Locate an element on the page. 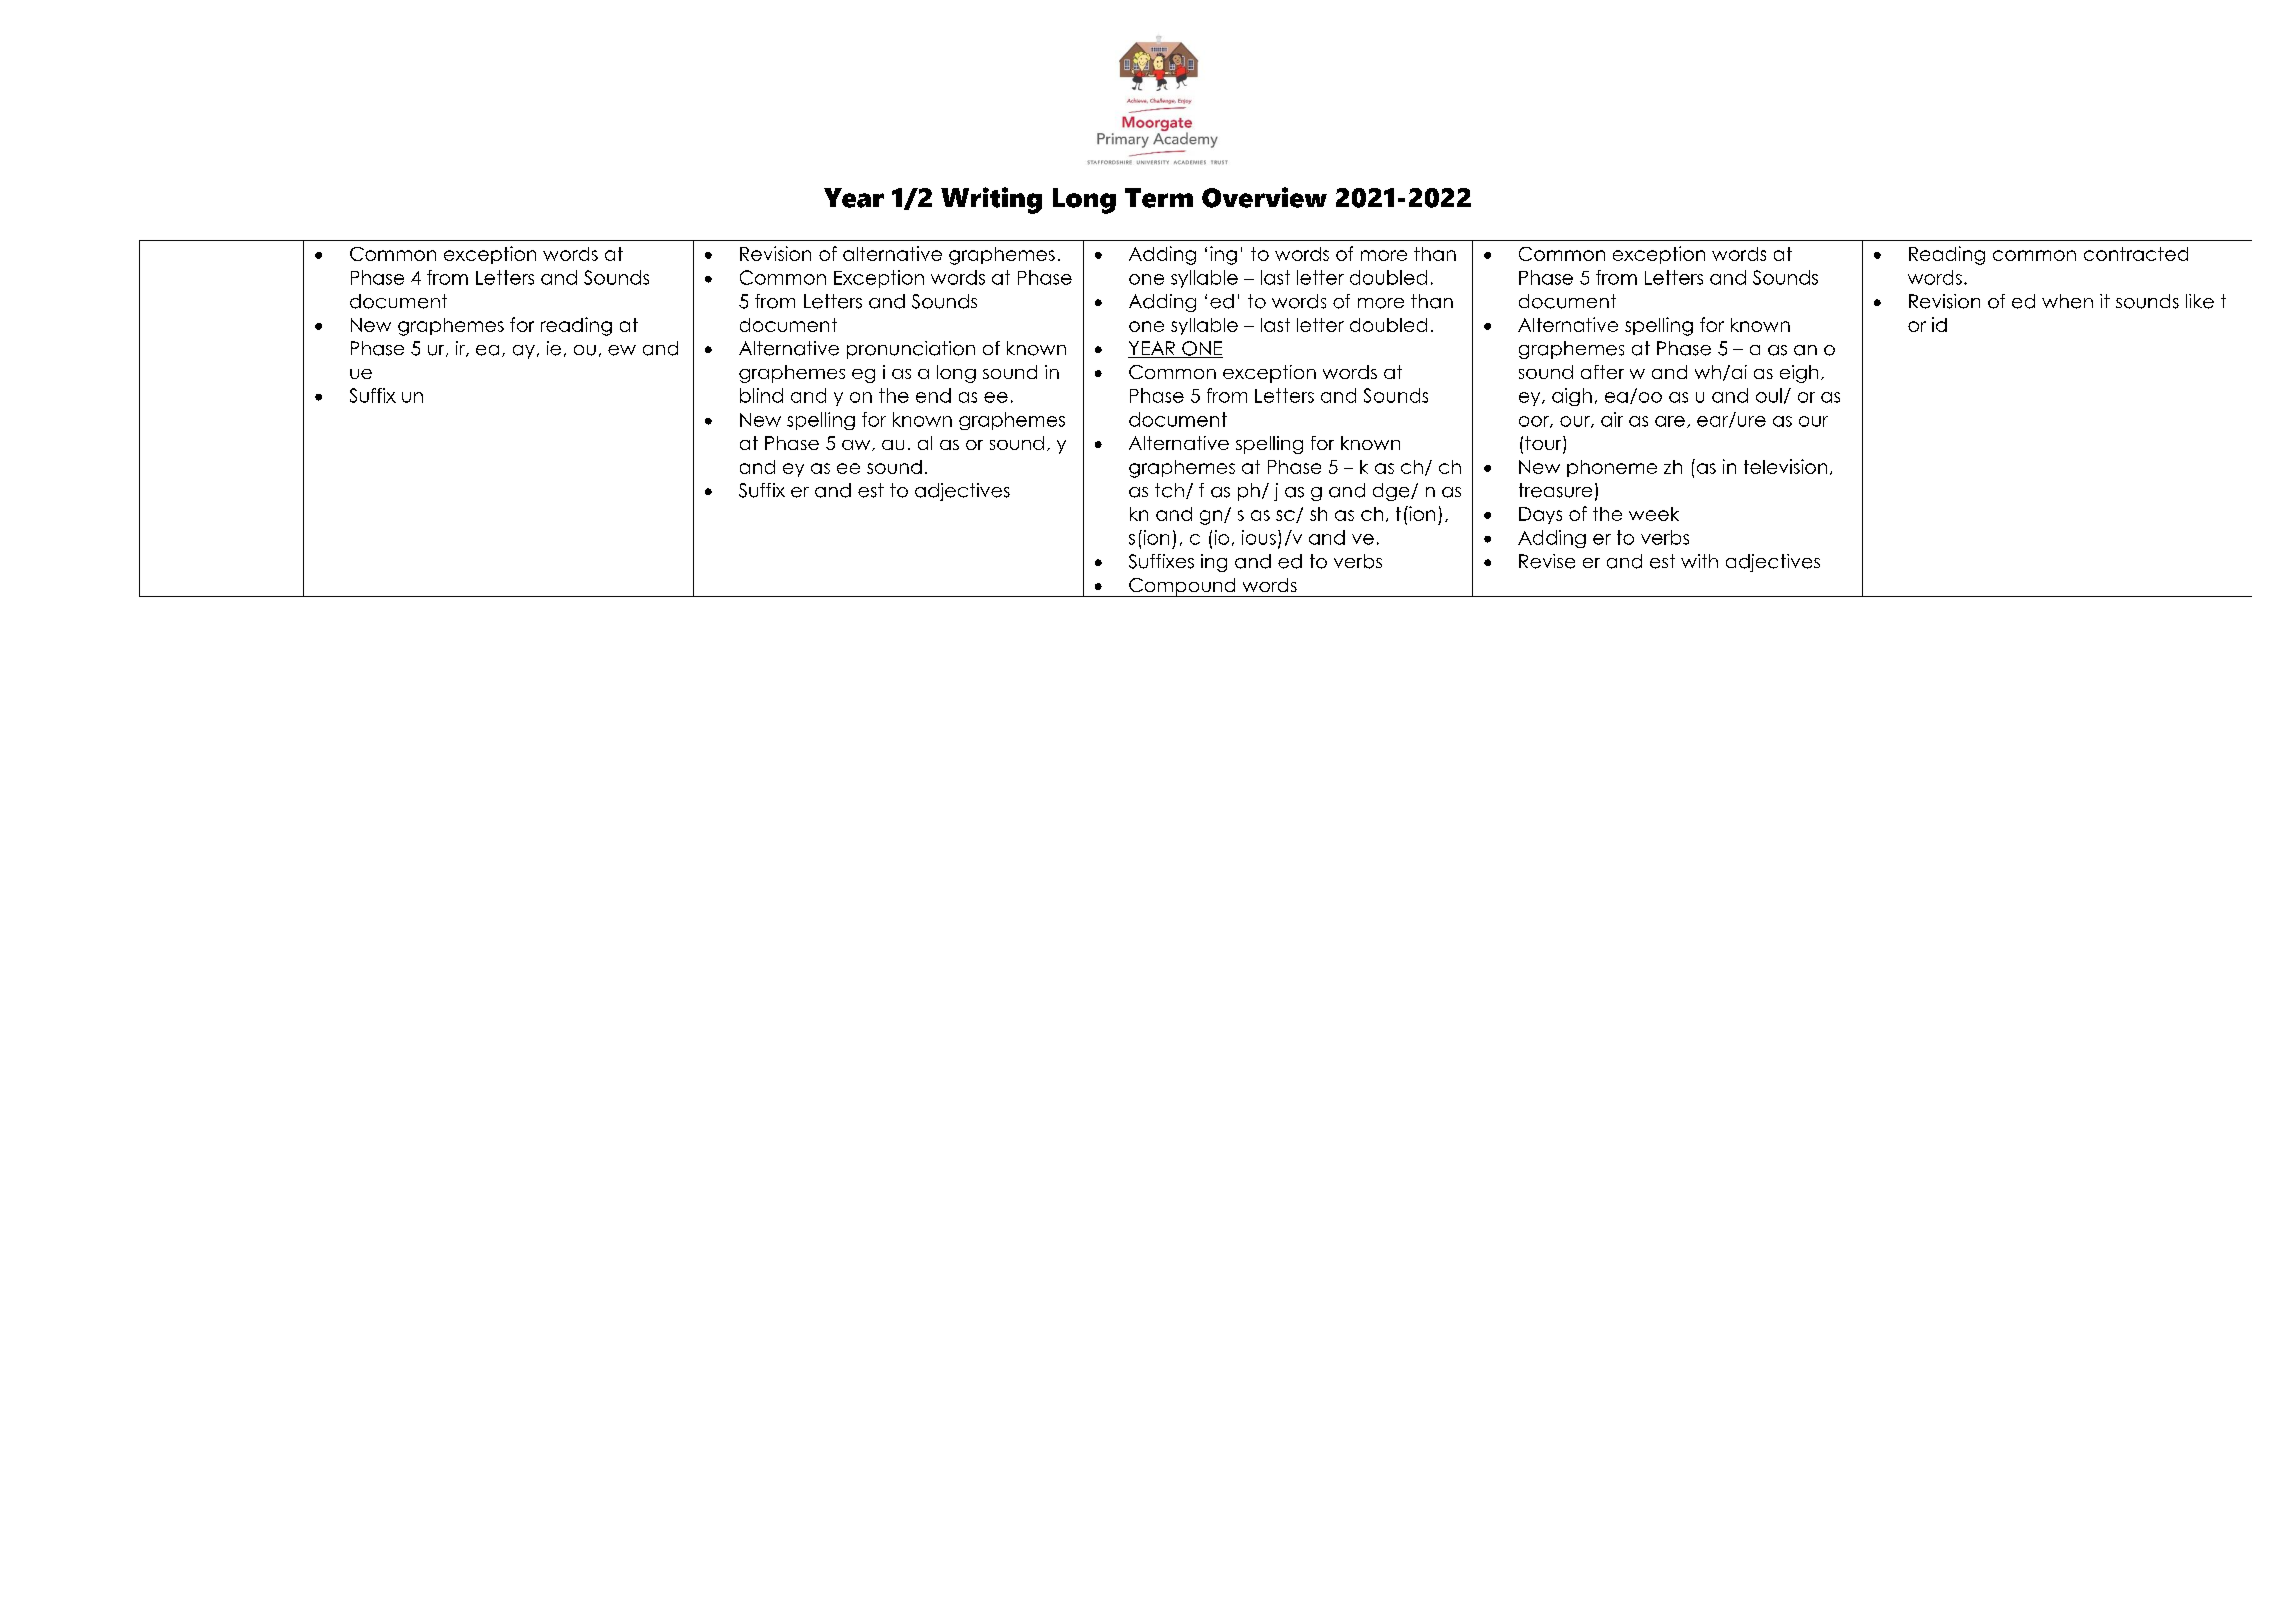  Revise is located at coordinates (1547, 561).
